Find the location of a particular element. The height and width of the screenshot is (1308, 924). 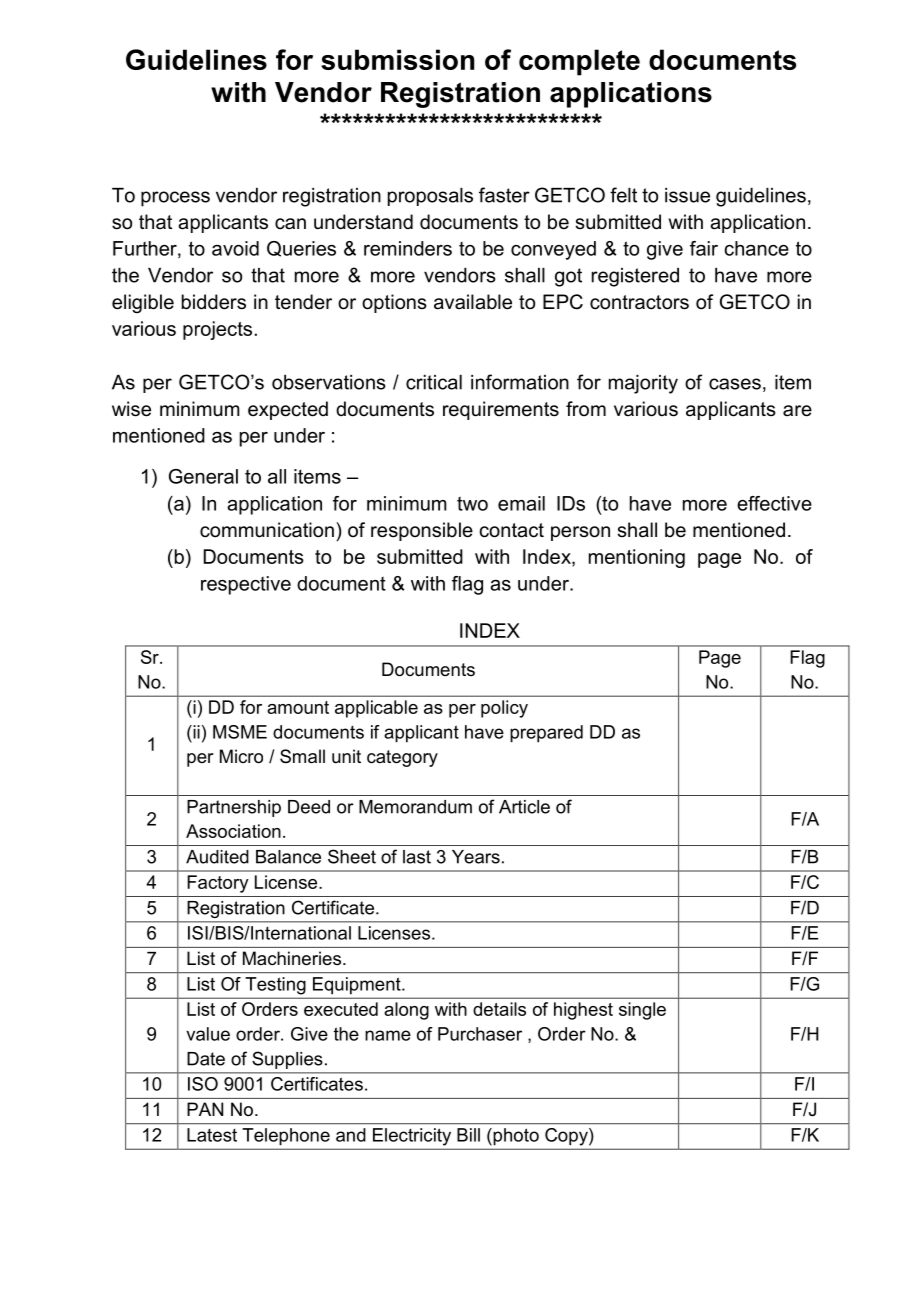

complete is located at coordinates (579, 62).
